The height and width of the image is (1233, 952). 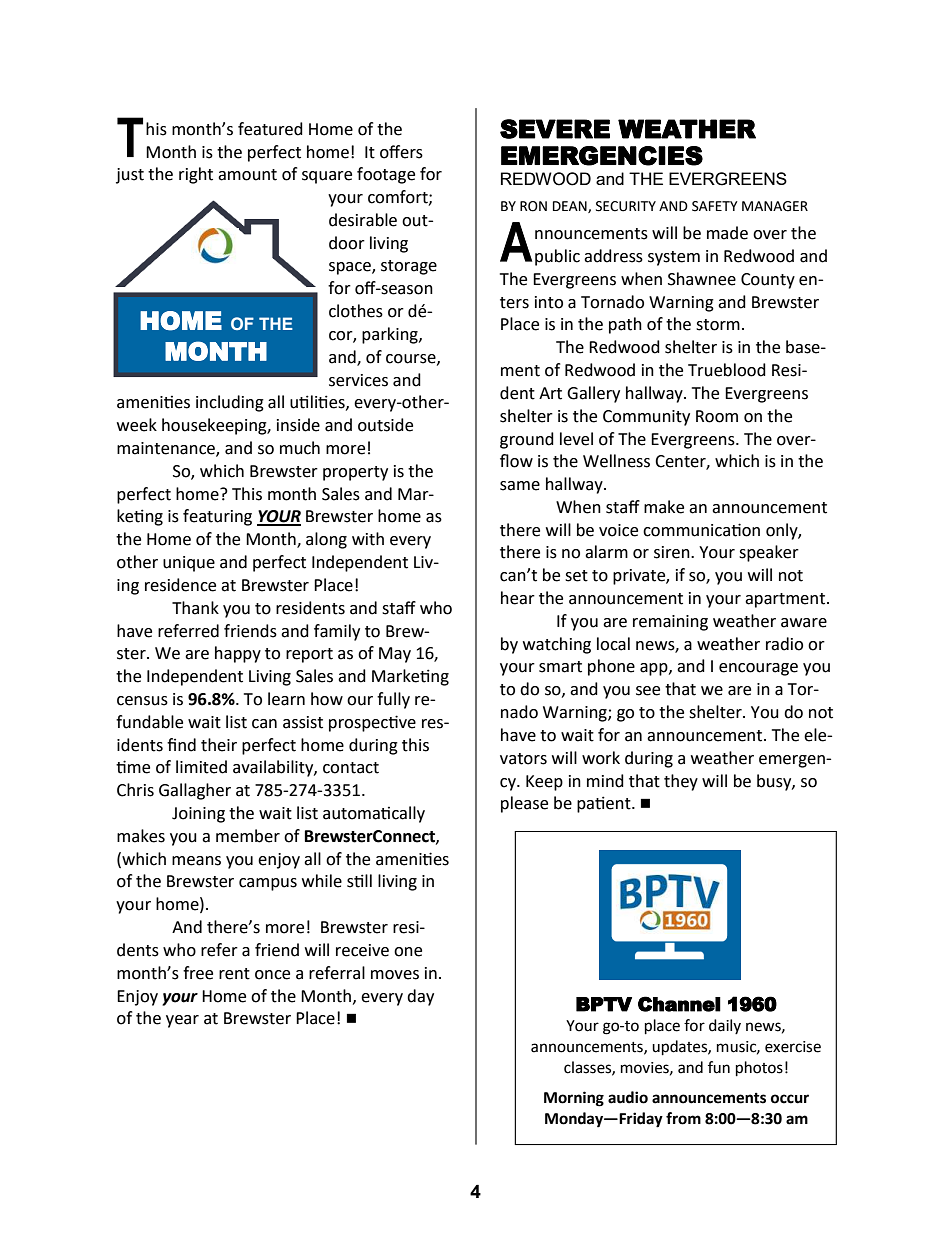 What do you see at coordinates (717, 416) in the image?
I see `Room` at bounding box center [717, 416].
